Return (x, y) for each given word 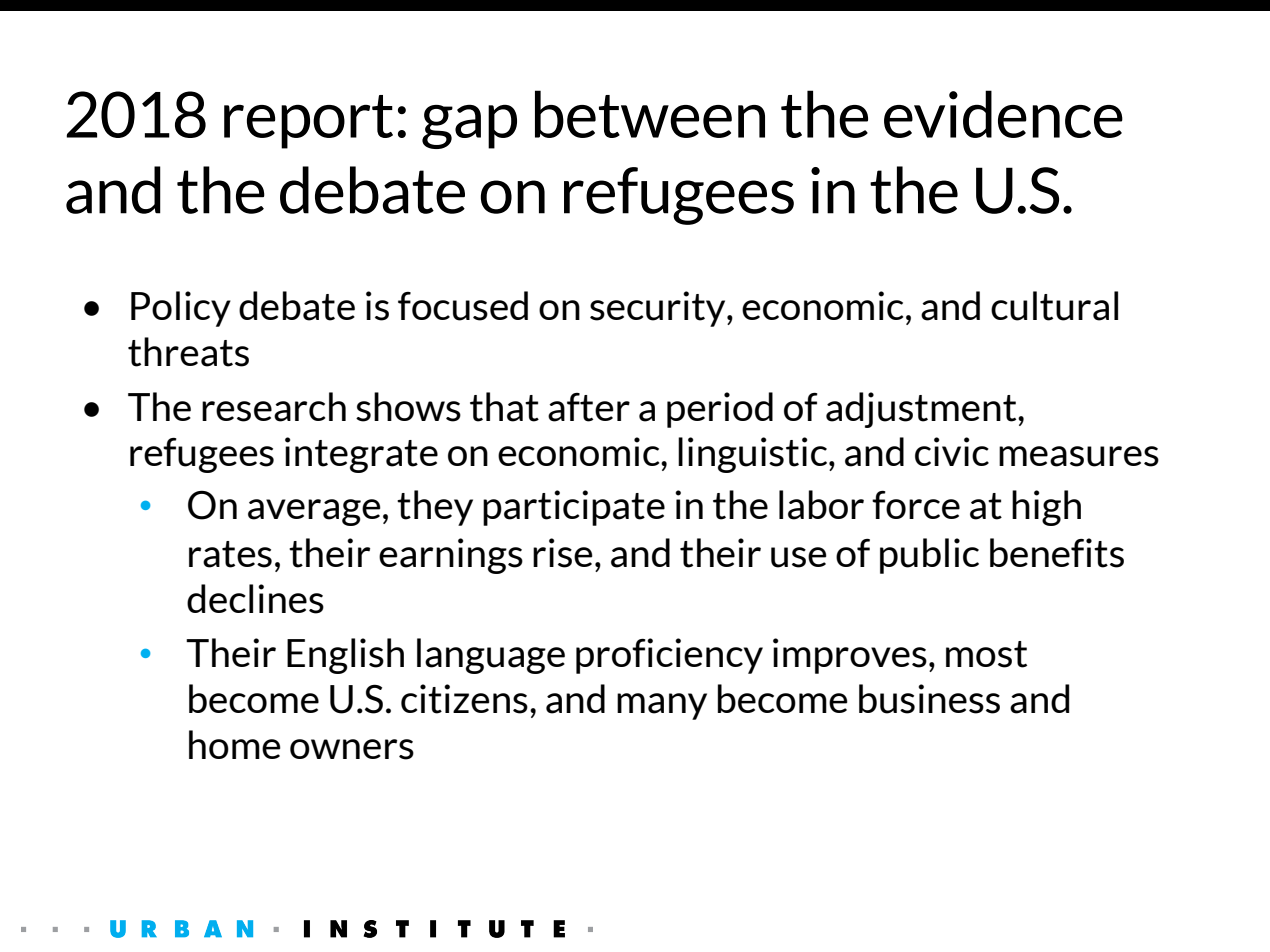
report (308, 122)
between (650, 114)
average (314, 512)
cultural (1054, 306)
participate (574, 508)
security (659, 309)
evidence (1003, 114)
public (929, 556)
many (662, 706)
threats (188, 352)
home (235, 744)
